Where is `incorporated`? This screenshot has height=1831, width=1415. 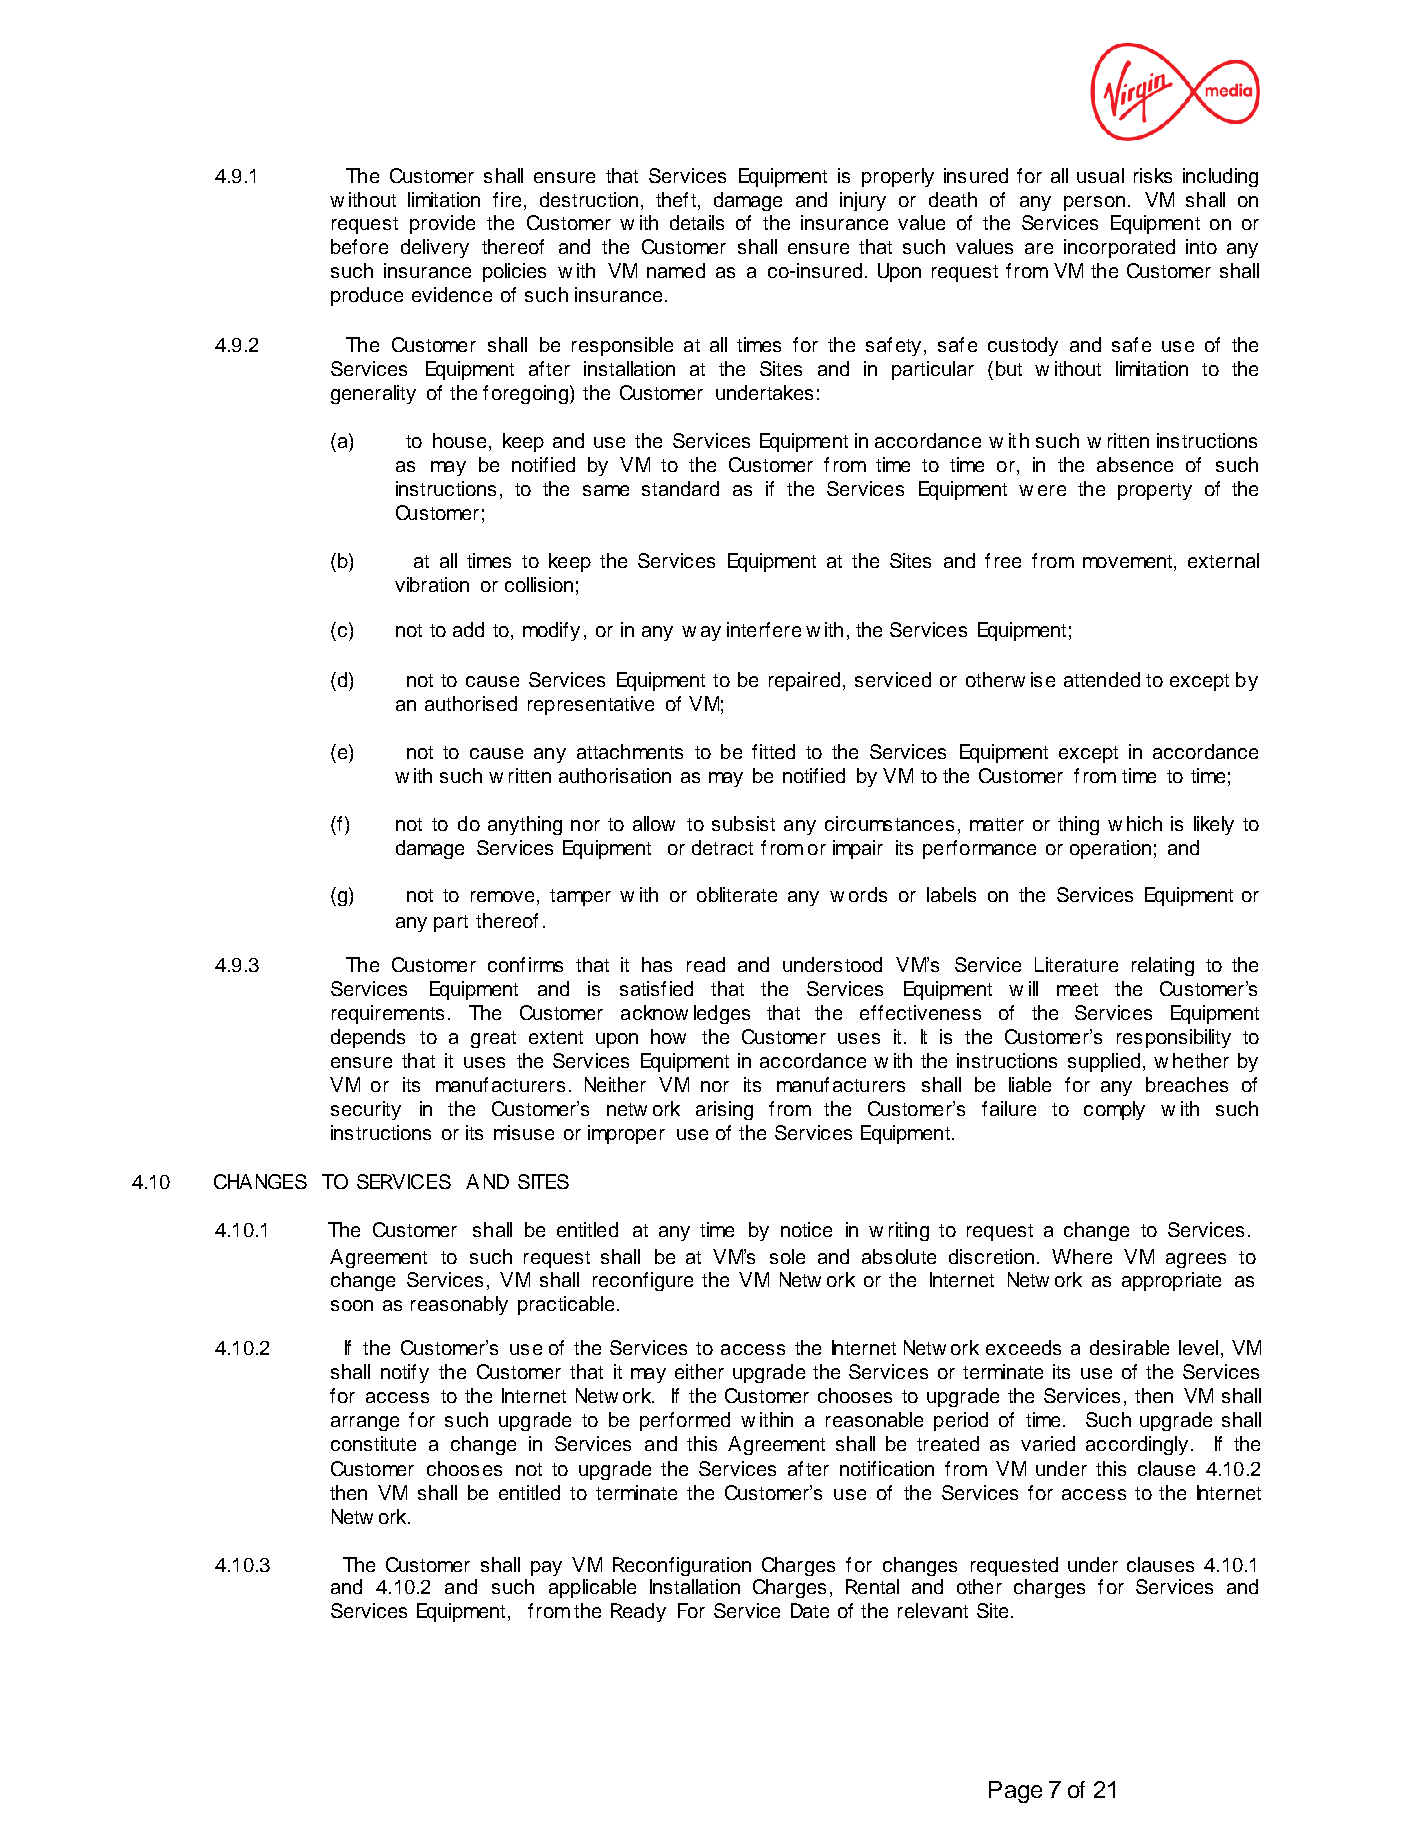 incorporated is located at coordinates (1119, 248).
